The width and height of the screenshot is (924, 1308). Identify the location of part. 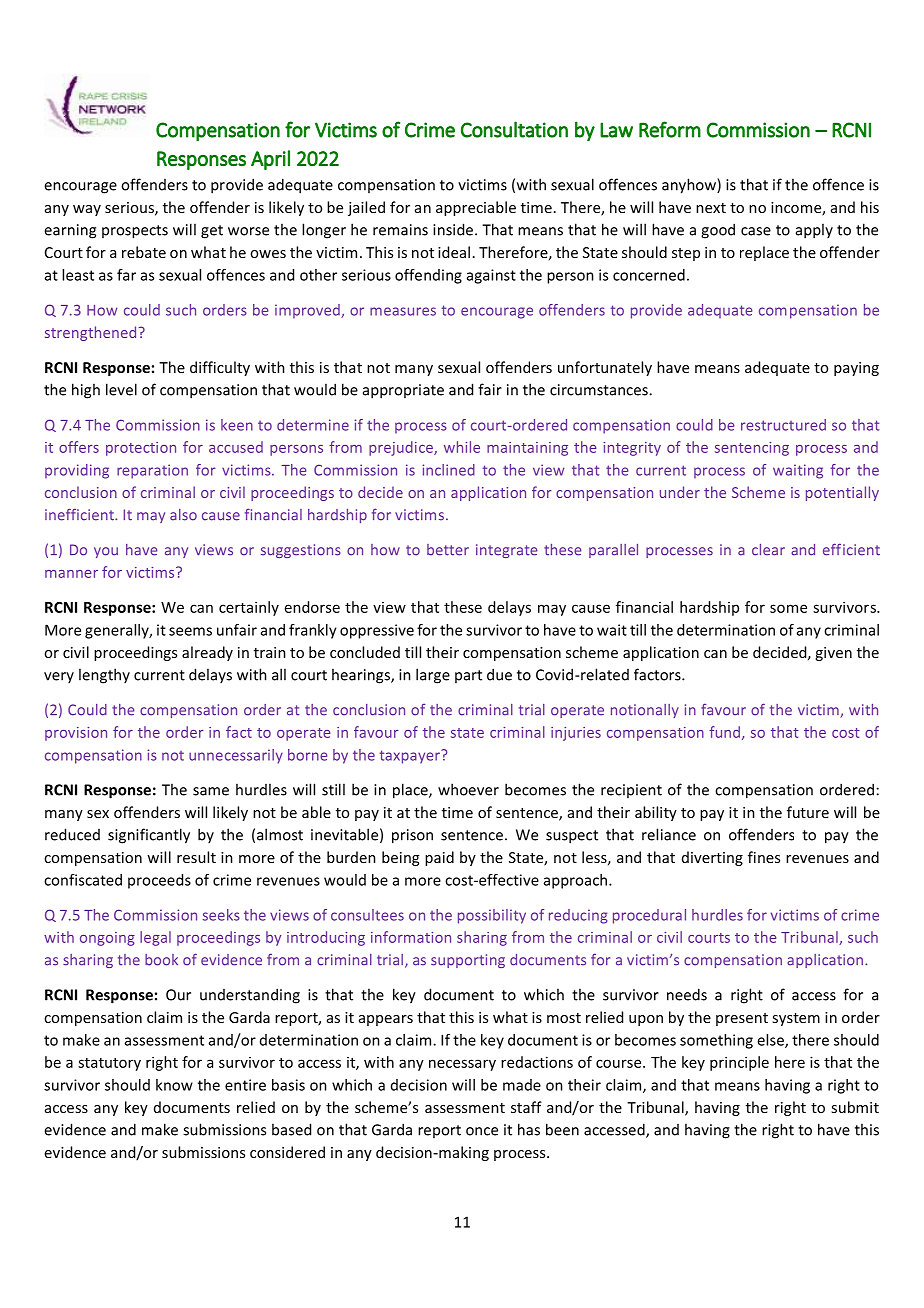
(468, 676).
